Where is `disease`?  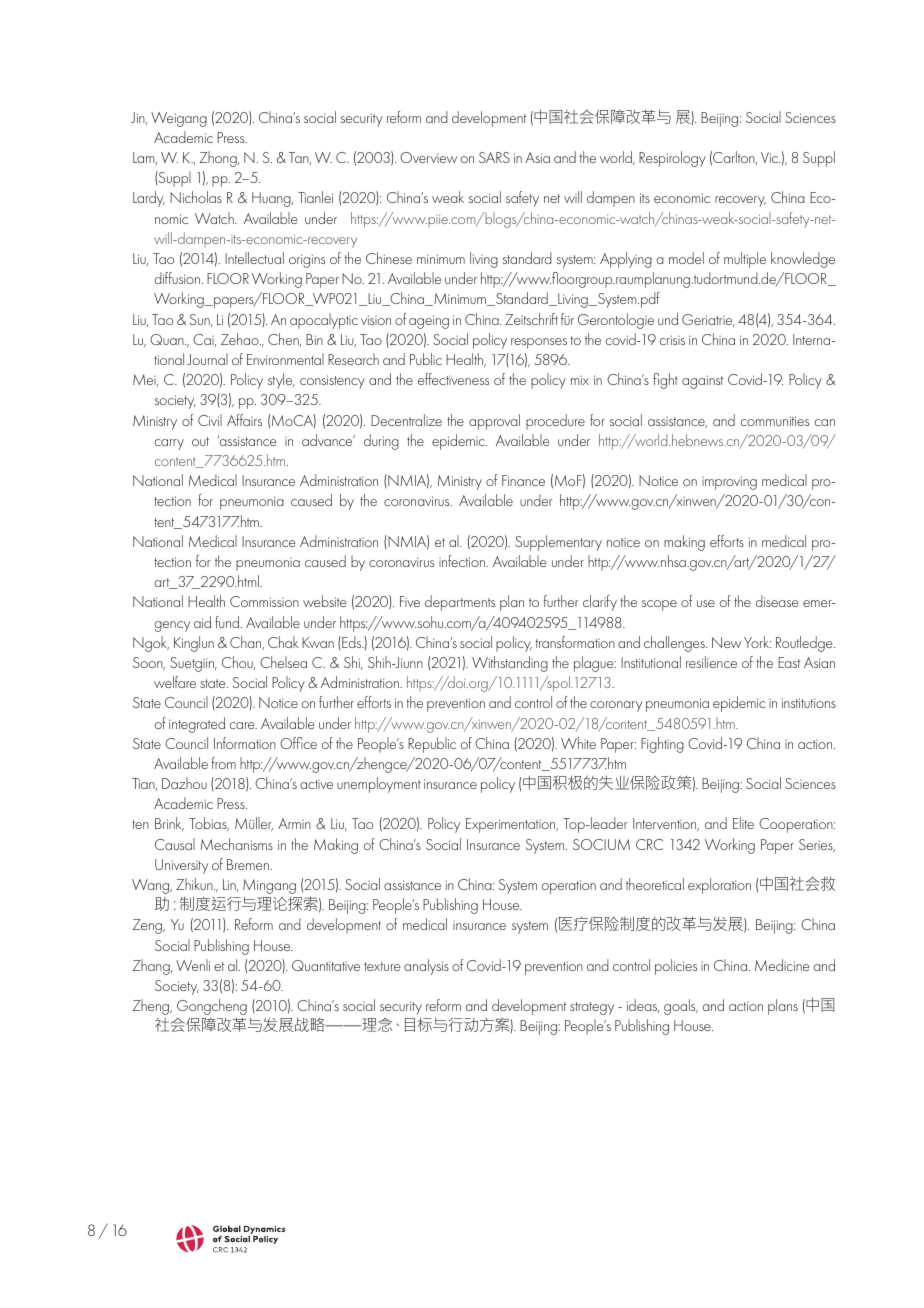
disease is located at coordinates (777, 601).
